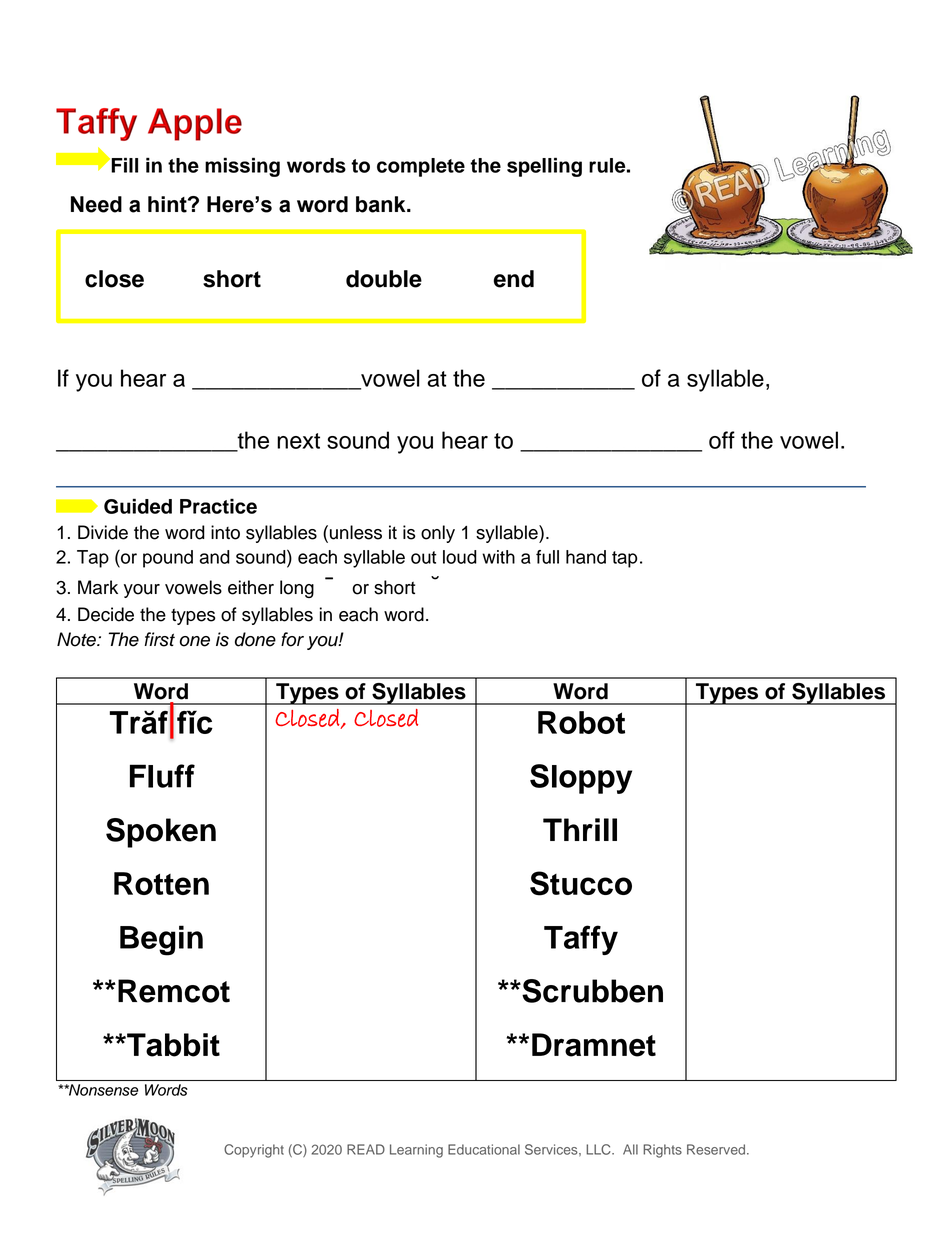  I want to click on All, so click(630, 1149).
